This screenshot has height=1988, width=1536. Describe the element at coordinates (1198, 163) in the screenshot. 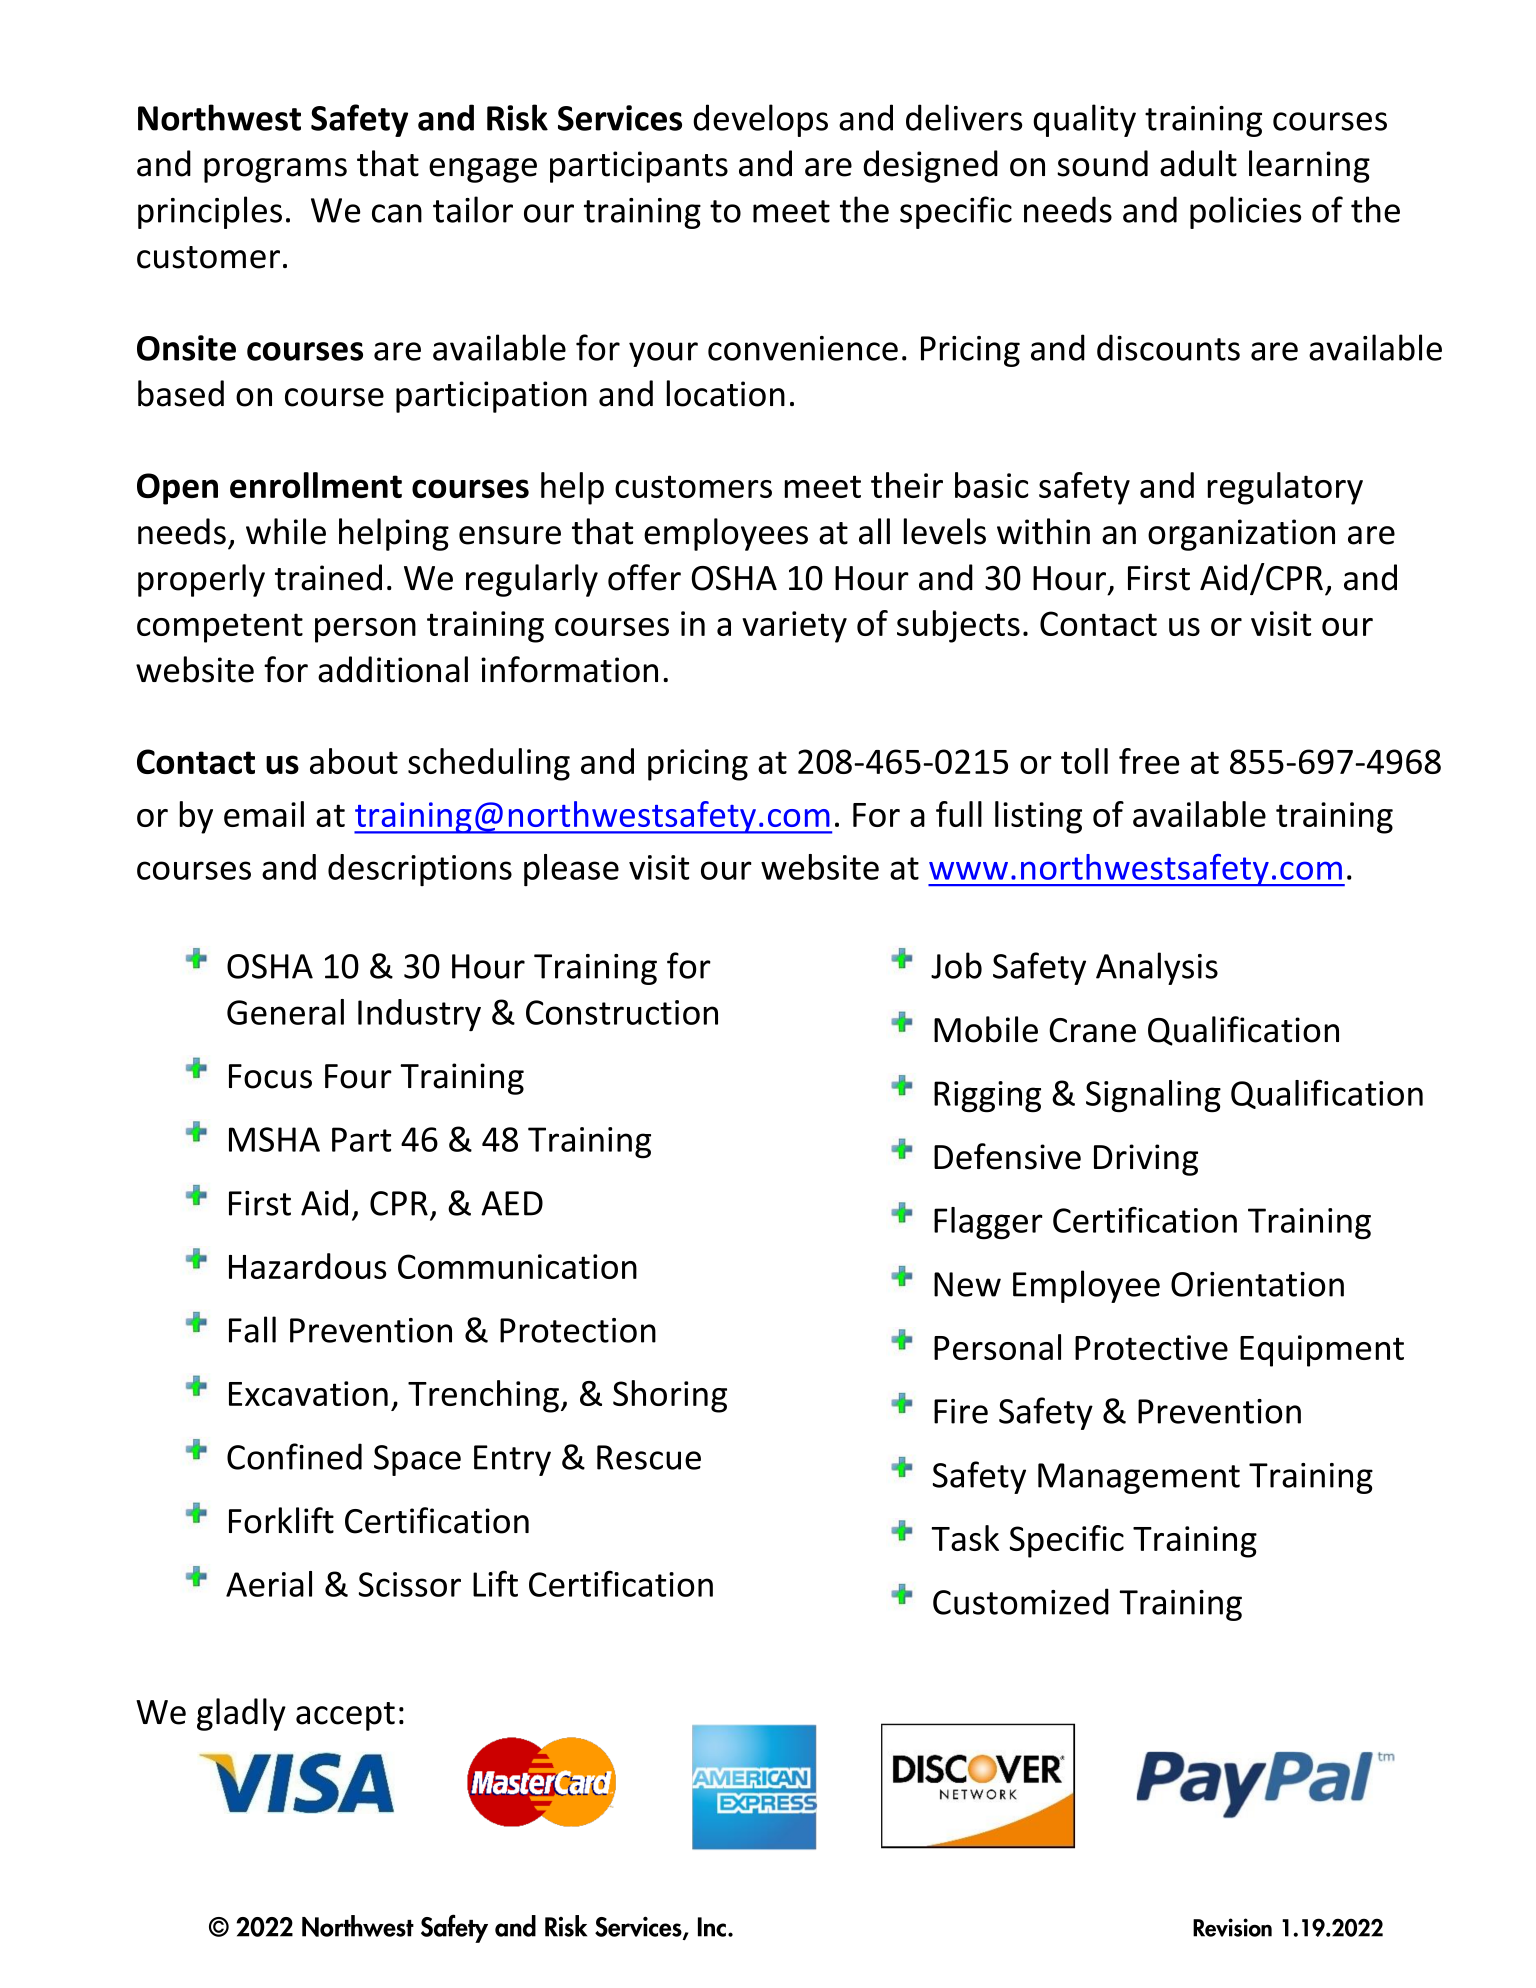

I see `adult` at that location.
